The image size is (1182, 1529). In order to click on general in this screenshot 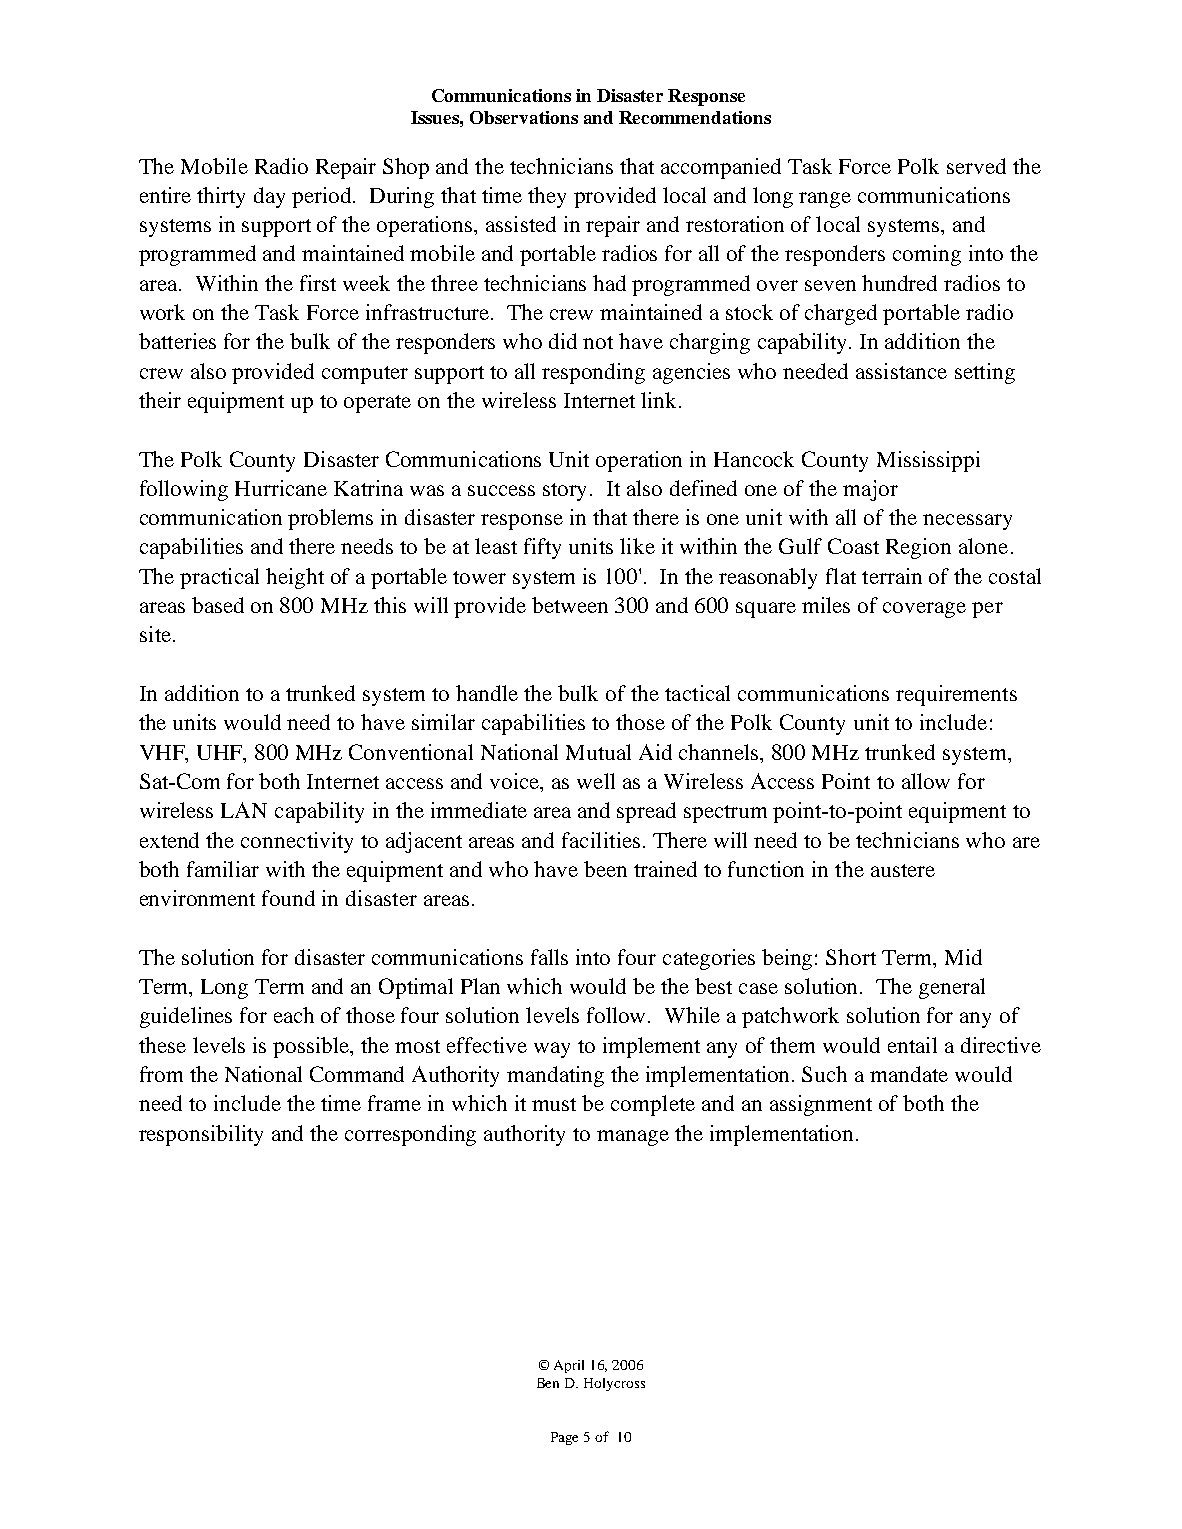, I will do `click(952, 988)`.
